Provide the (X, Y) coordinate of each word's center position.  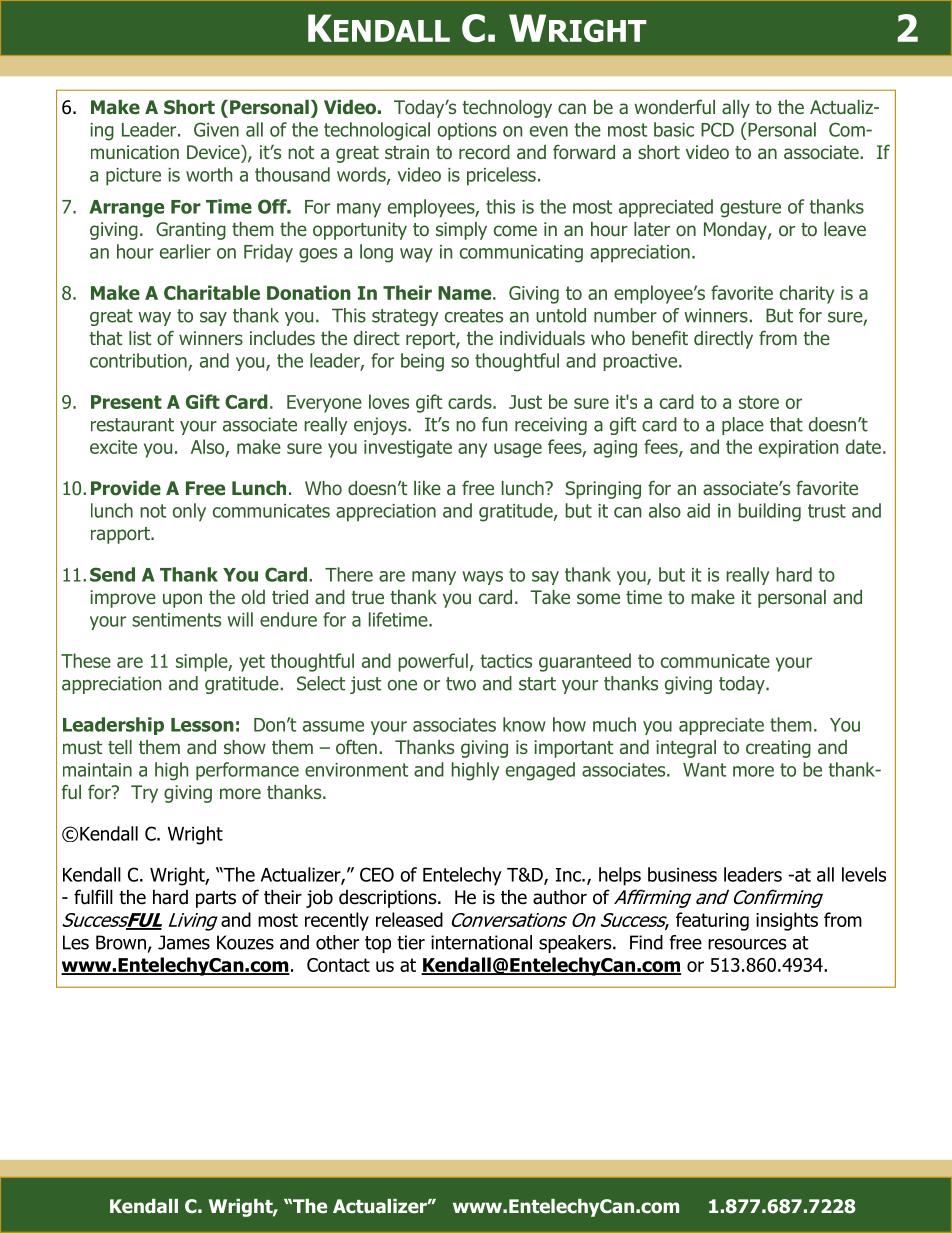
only (189, 512)
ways (482, 578)
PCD (717, 129)
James (184, 942)
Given (216, 129)
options (467, 131)
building (769, 512)
